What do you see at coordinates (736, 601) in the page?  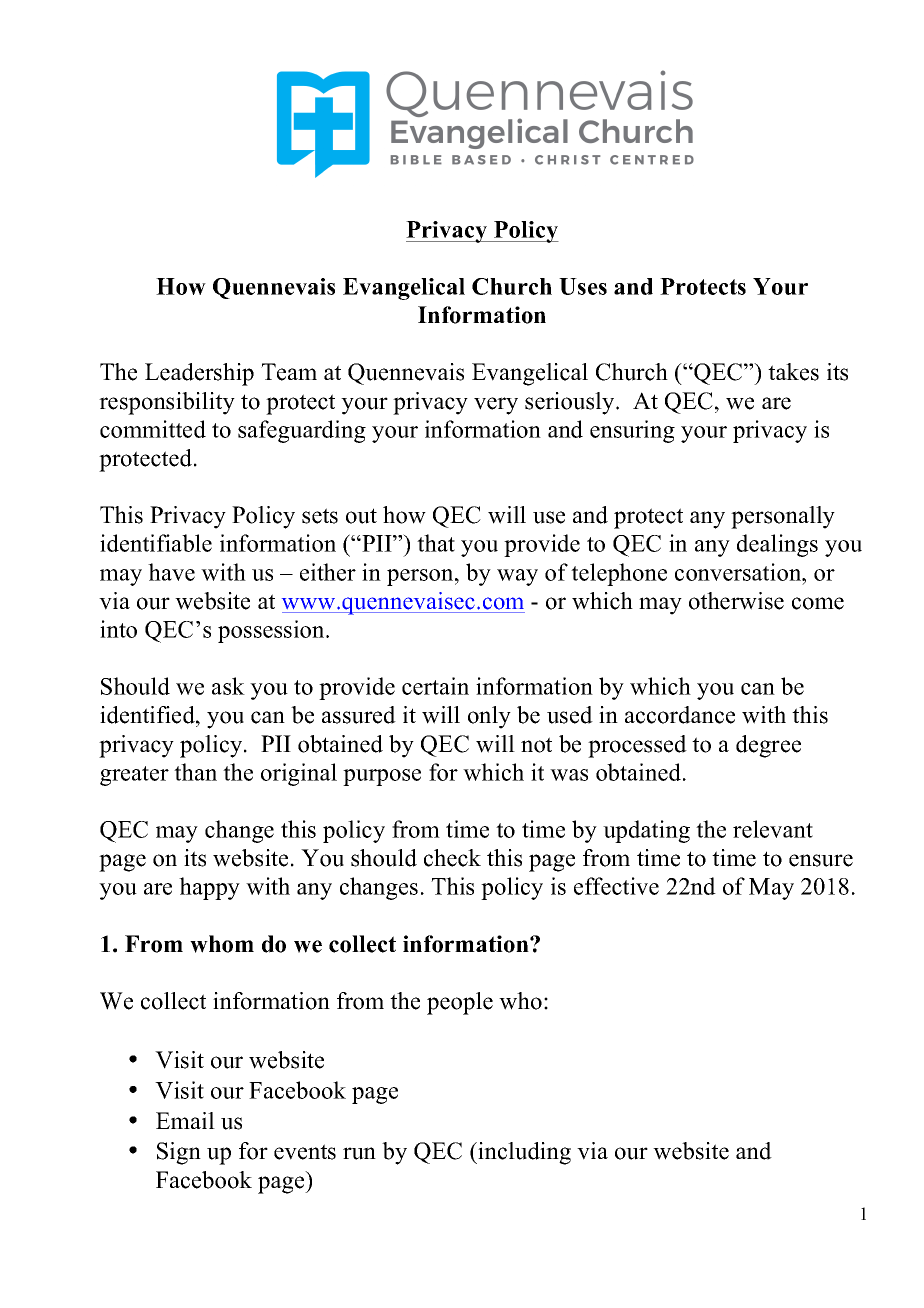 I see `otherwise` at bounding box center [736, 601].
